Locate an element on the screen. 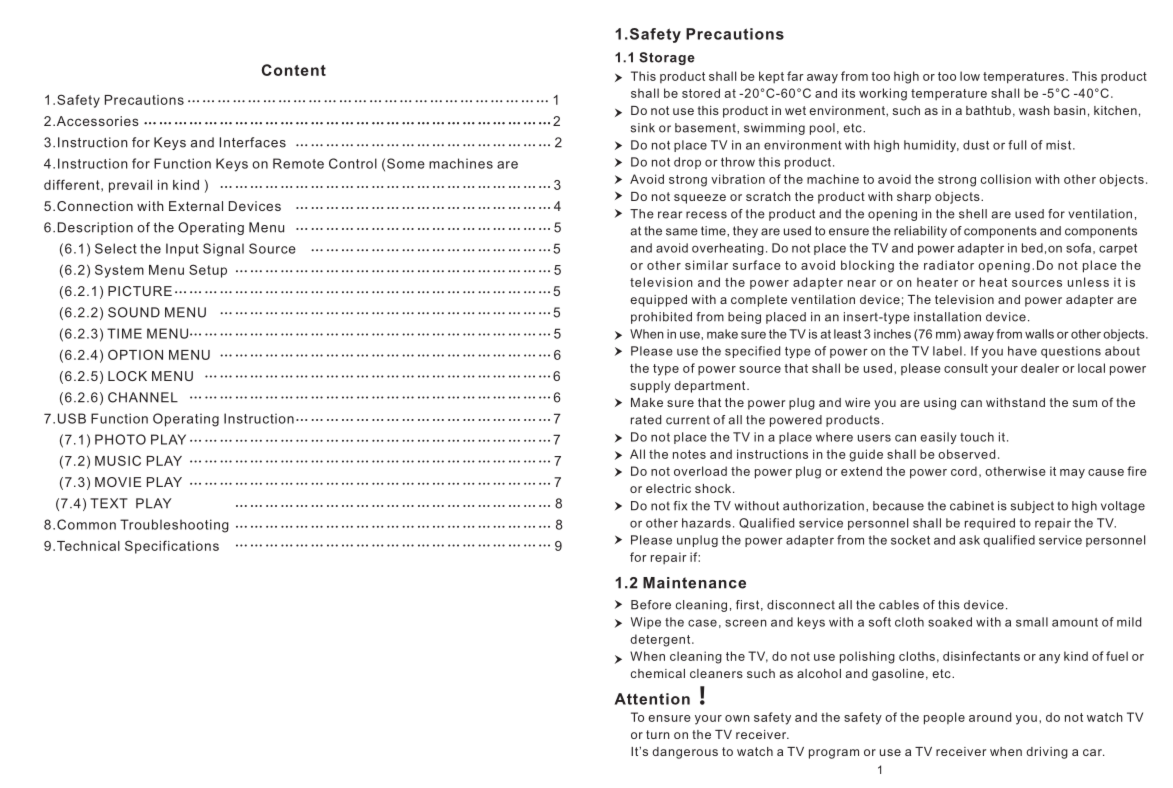 This screenshot has height=788, width=1173. around is located at coordinates (990, 717).
